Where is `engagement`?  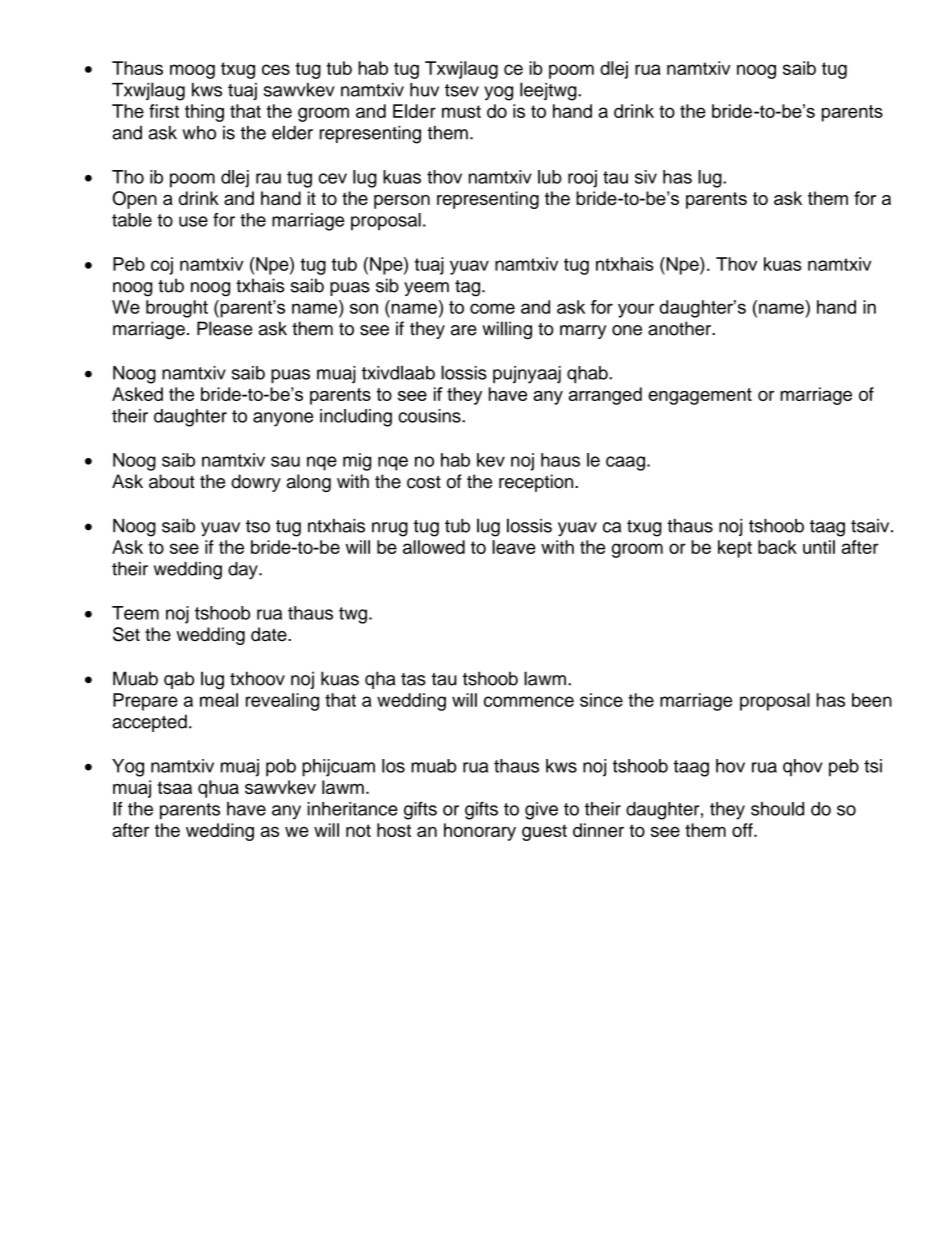
engagement is located at coordinates (700, 396).
